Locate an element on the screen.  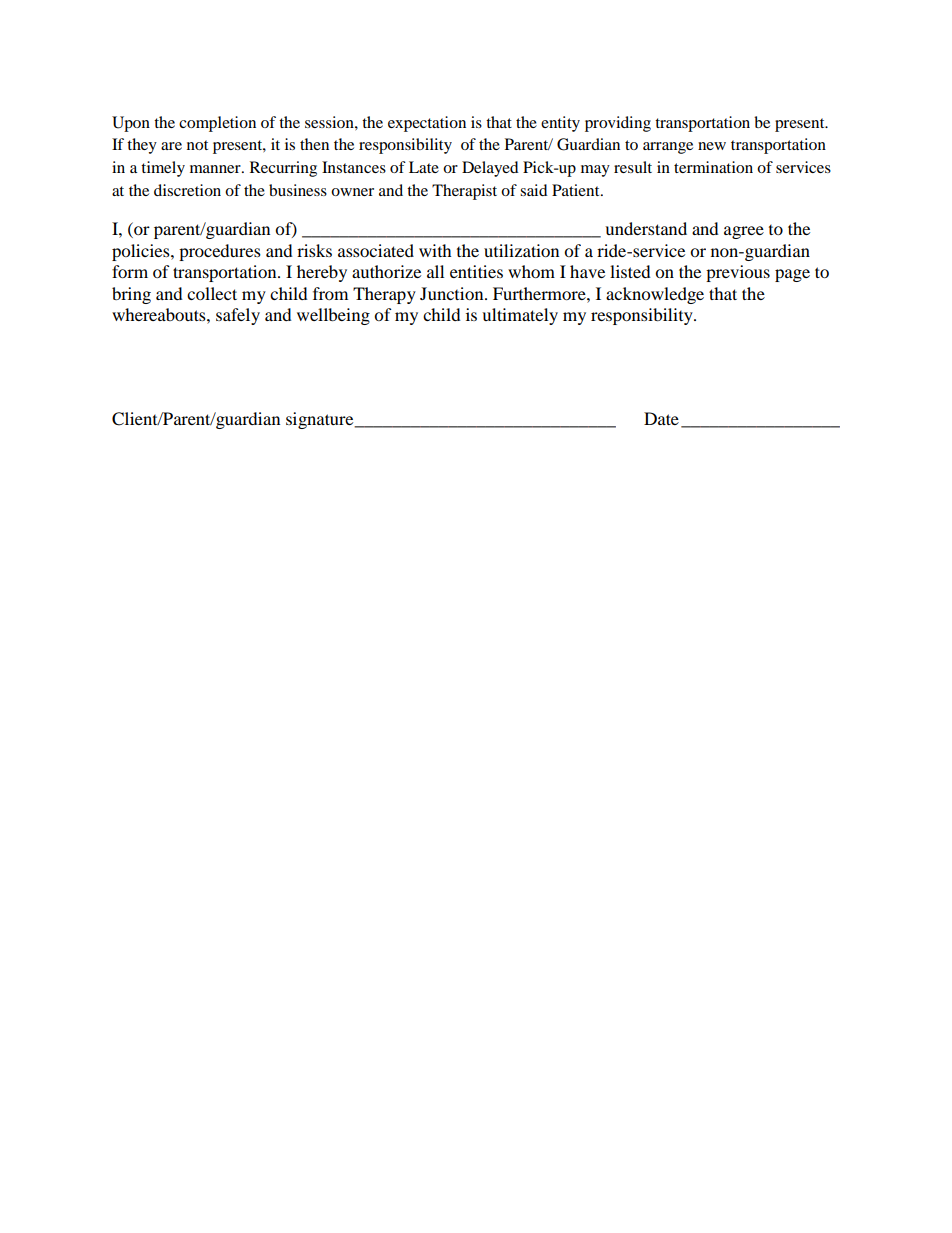
new is located at coordinates (712, 146).
